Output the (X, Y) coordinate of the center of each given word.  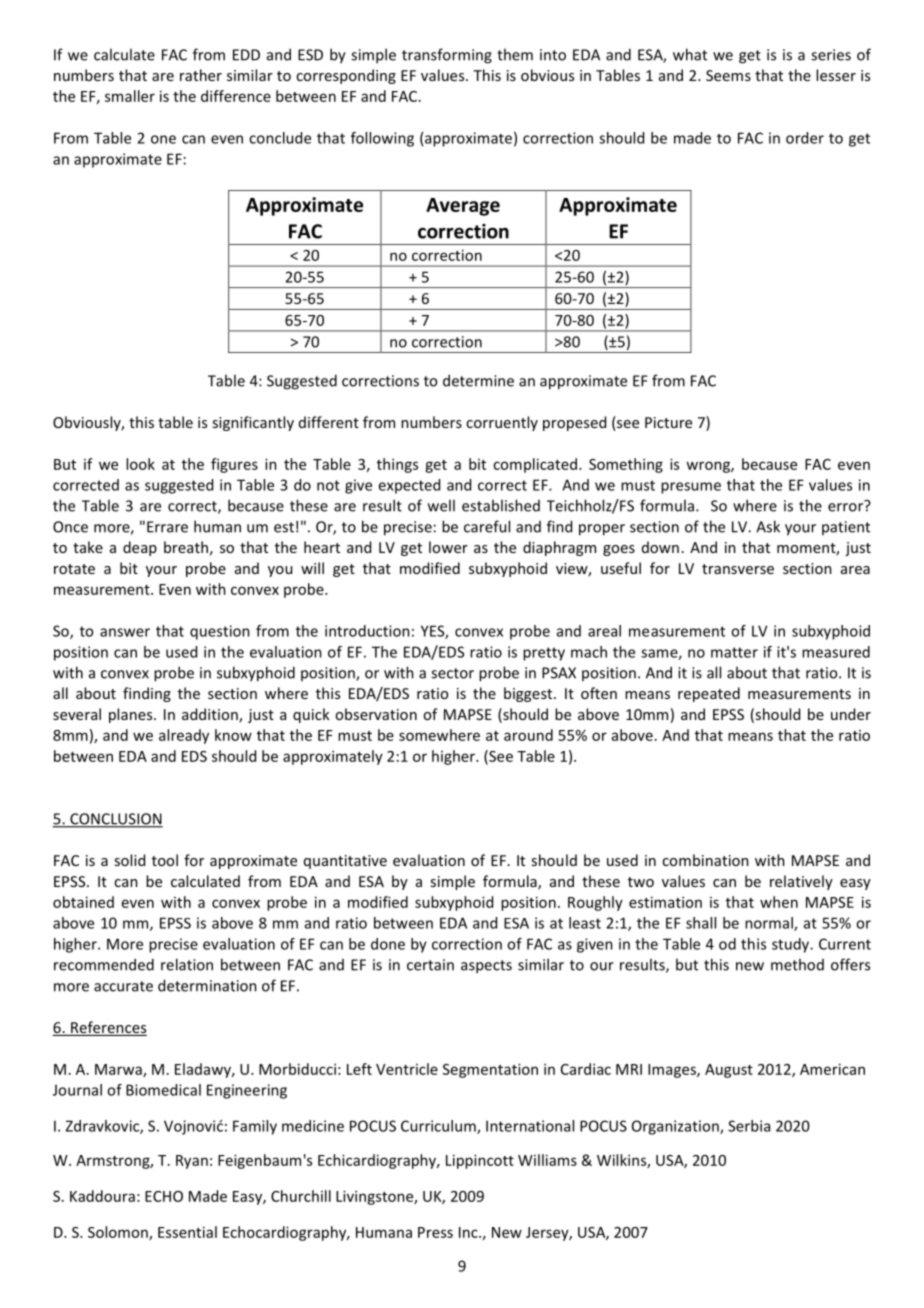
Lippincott (480, 1161)
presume (691, 488)
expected (409, 486)
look (140, 464)
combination (705, 860)
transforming (447, 56)
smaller (130, 96)
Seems (728, 75)
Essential (187, 1232)
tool (165, 860)
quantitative (345, 862)
